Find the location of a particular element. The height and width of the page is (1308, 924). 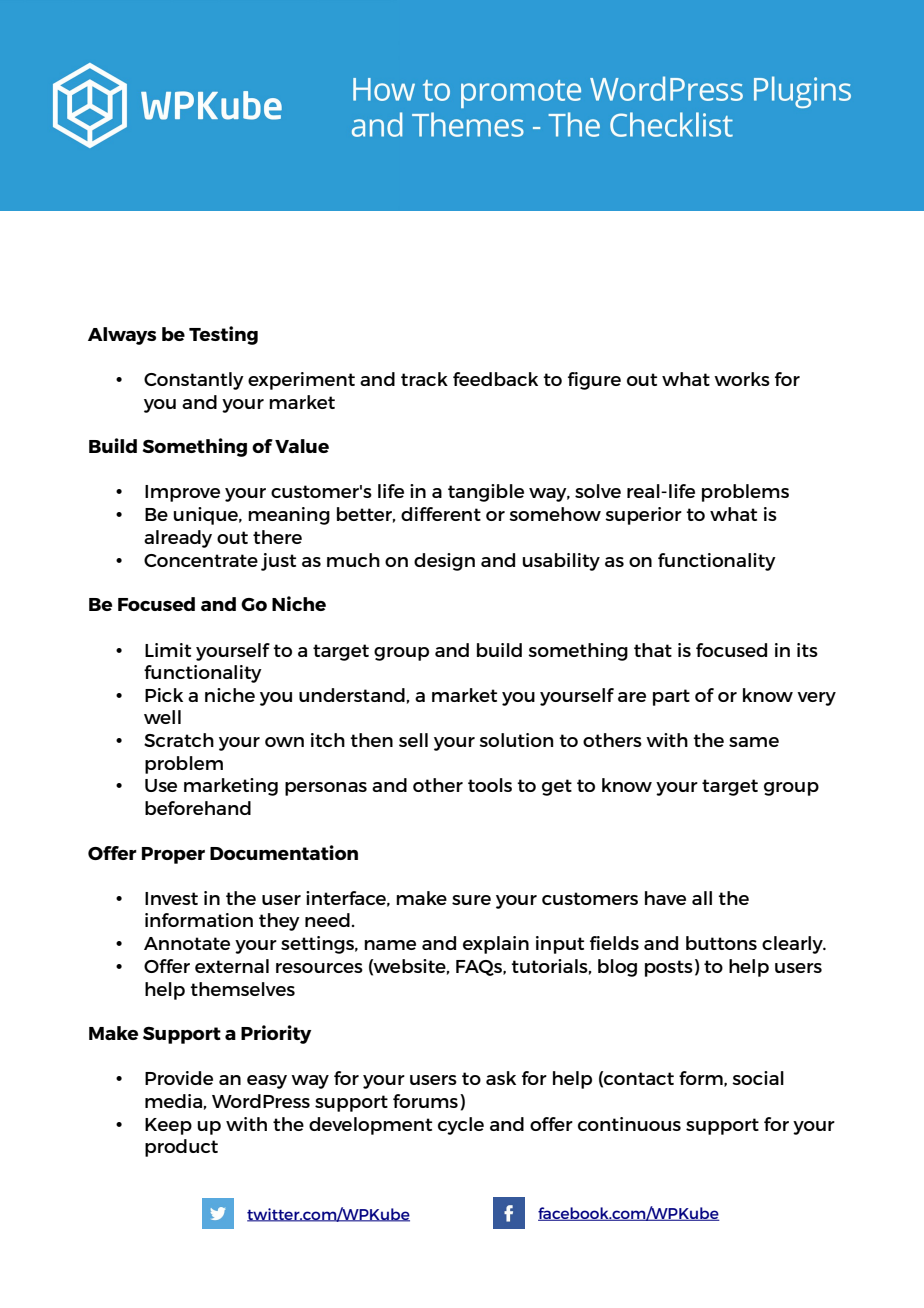

works is located at coordinates (742, 379).
